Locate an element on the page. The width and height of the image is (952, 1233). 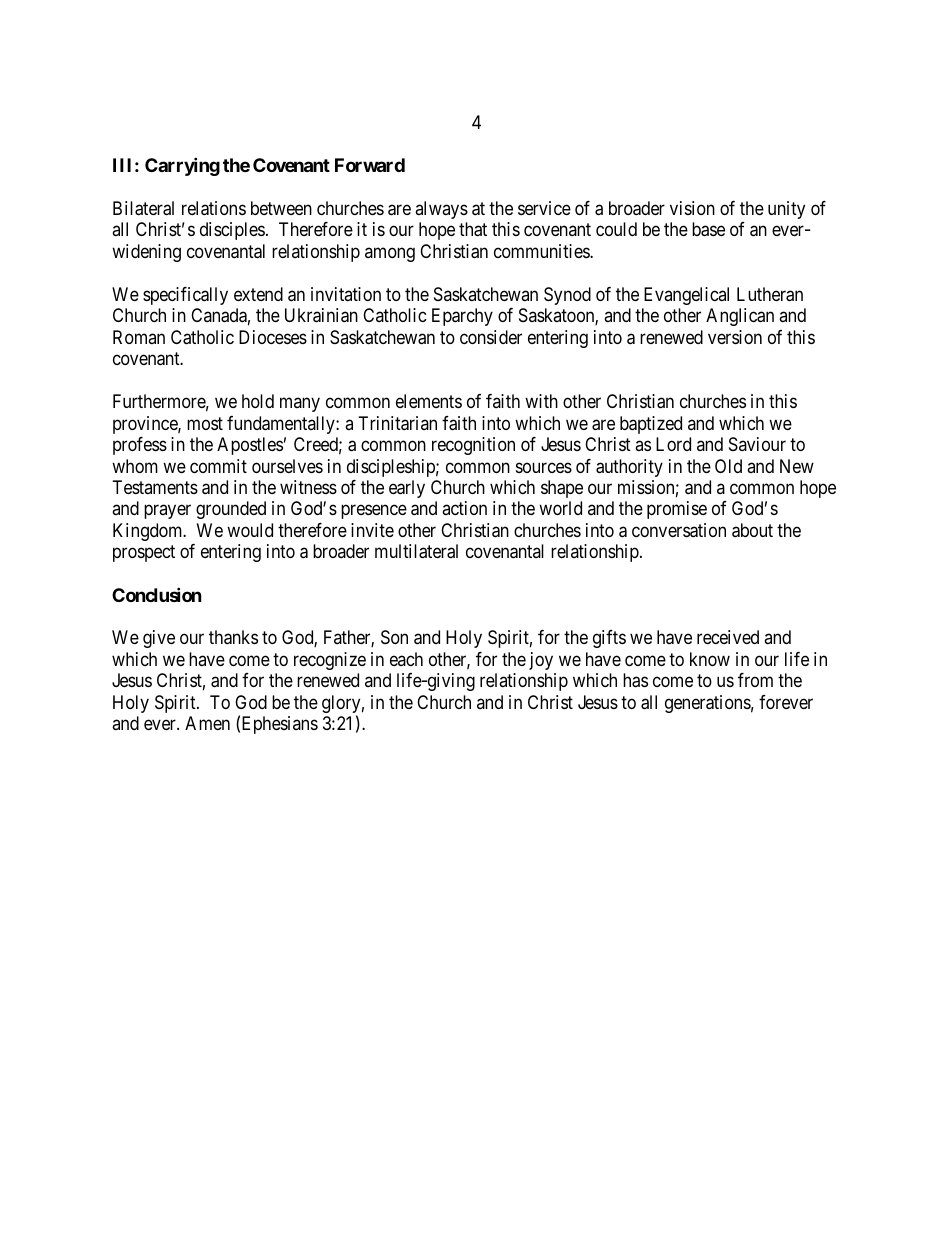
between is located at coordinates (281, 208).
